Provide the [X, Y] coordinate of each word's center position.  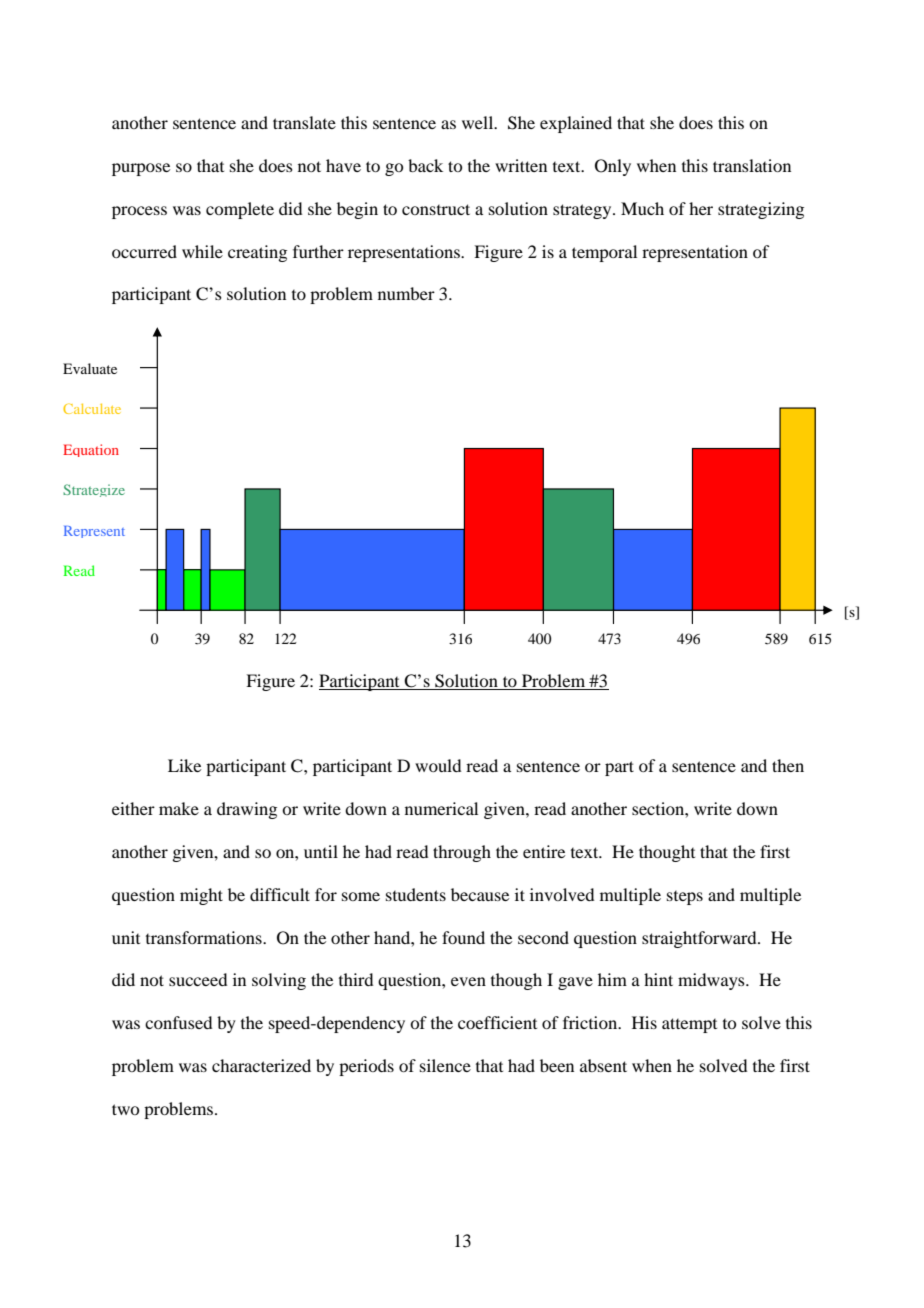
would [438, 765]
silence [445, 1065]
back [425, 165]
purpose [141, 169]
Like [184, 765]
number [406, 293]
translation [752, 165]
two [125, 1109]
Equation [91, 450]
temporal [604, 253]
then [788, 765]
